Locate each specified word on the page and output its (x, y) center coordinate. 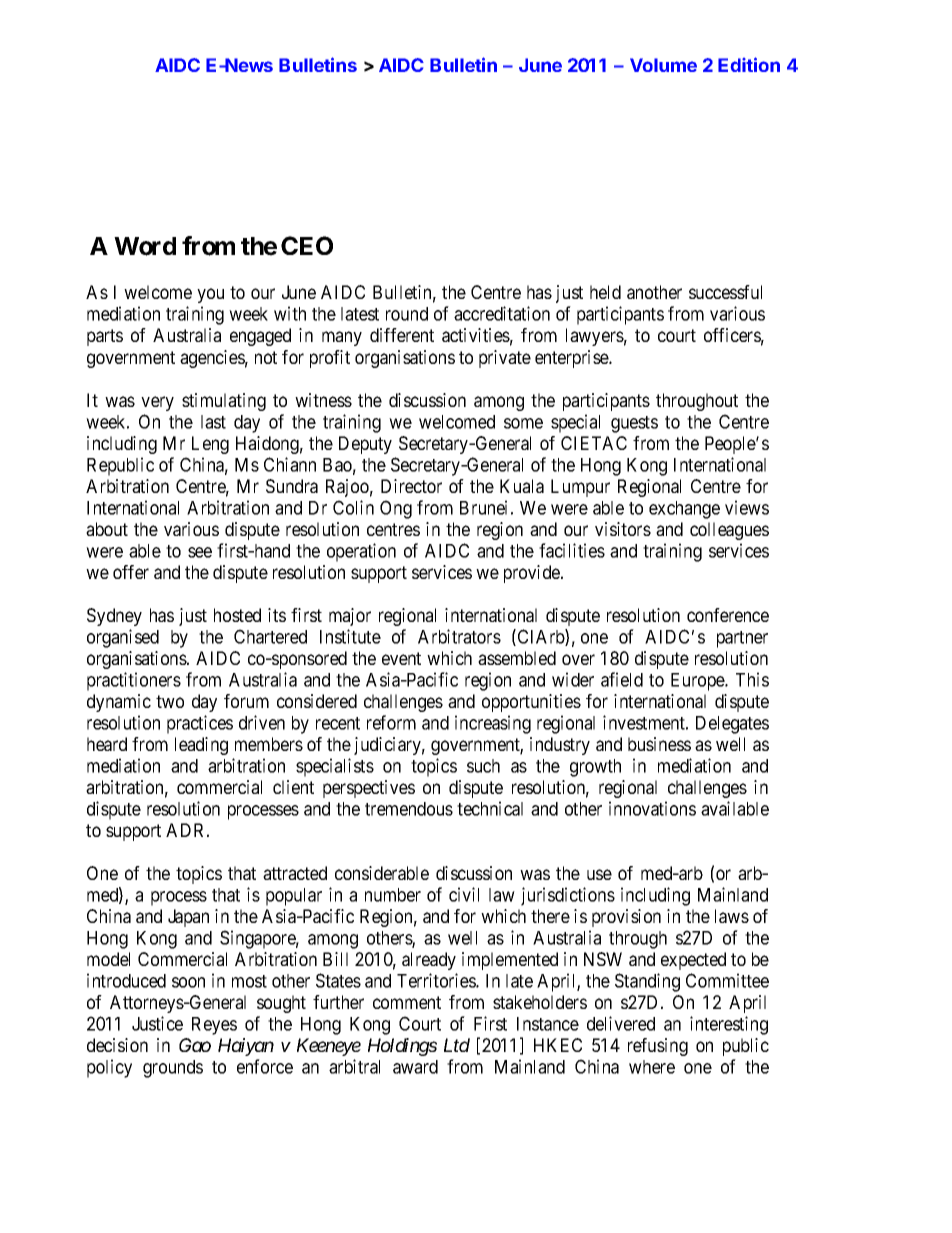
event (401, 658)
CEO (307, 245)
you (210, 295)
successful (725, 292)
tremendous (409, 809)
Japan (188, 918)
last (213, 422)
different (402, 335)
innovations (652, 808)
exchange (684, 510)
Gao (195, 1045)
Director (411, 486)
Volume (663, 65)
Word (145, 246)
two (170, 701)
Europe (698, 682)
